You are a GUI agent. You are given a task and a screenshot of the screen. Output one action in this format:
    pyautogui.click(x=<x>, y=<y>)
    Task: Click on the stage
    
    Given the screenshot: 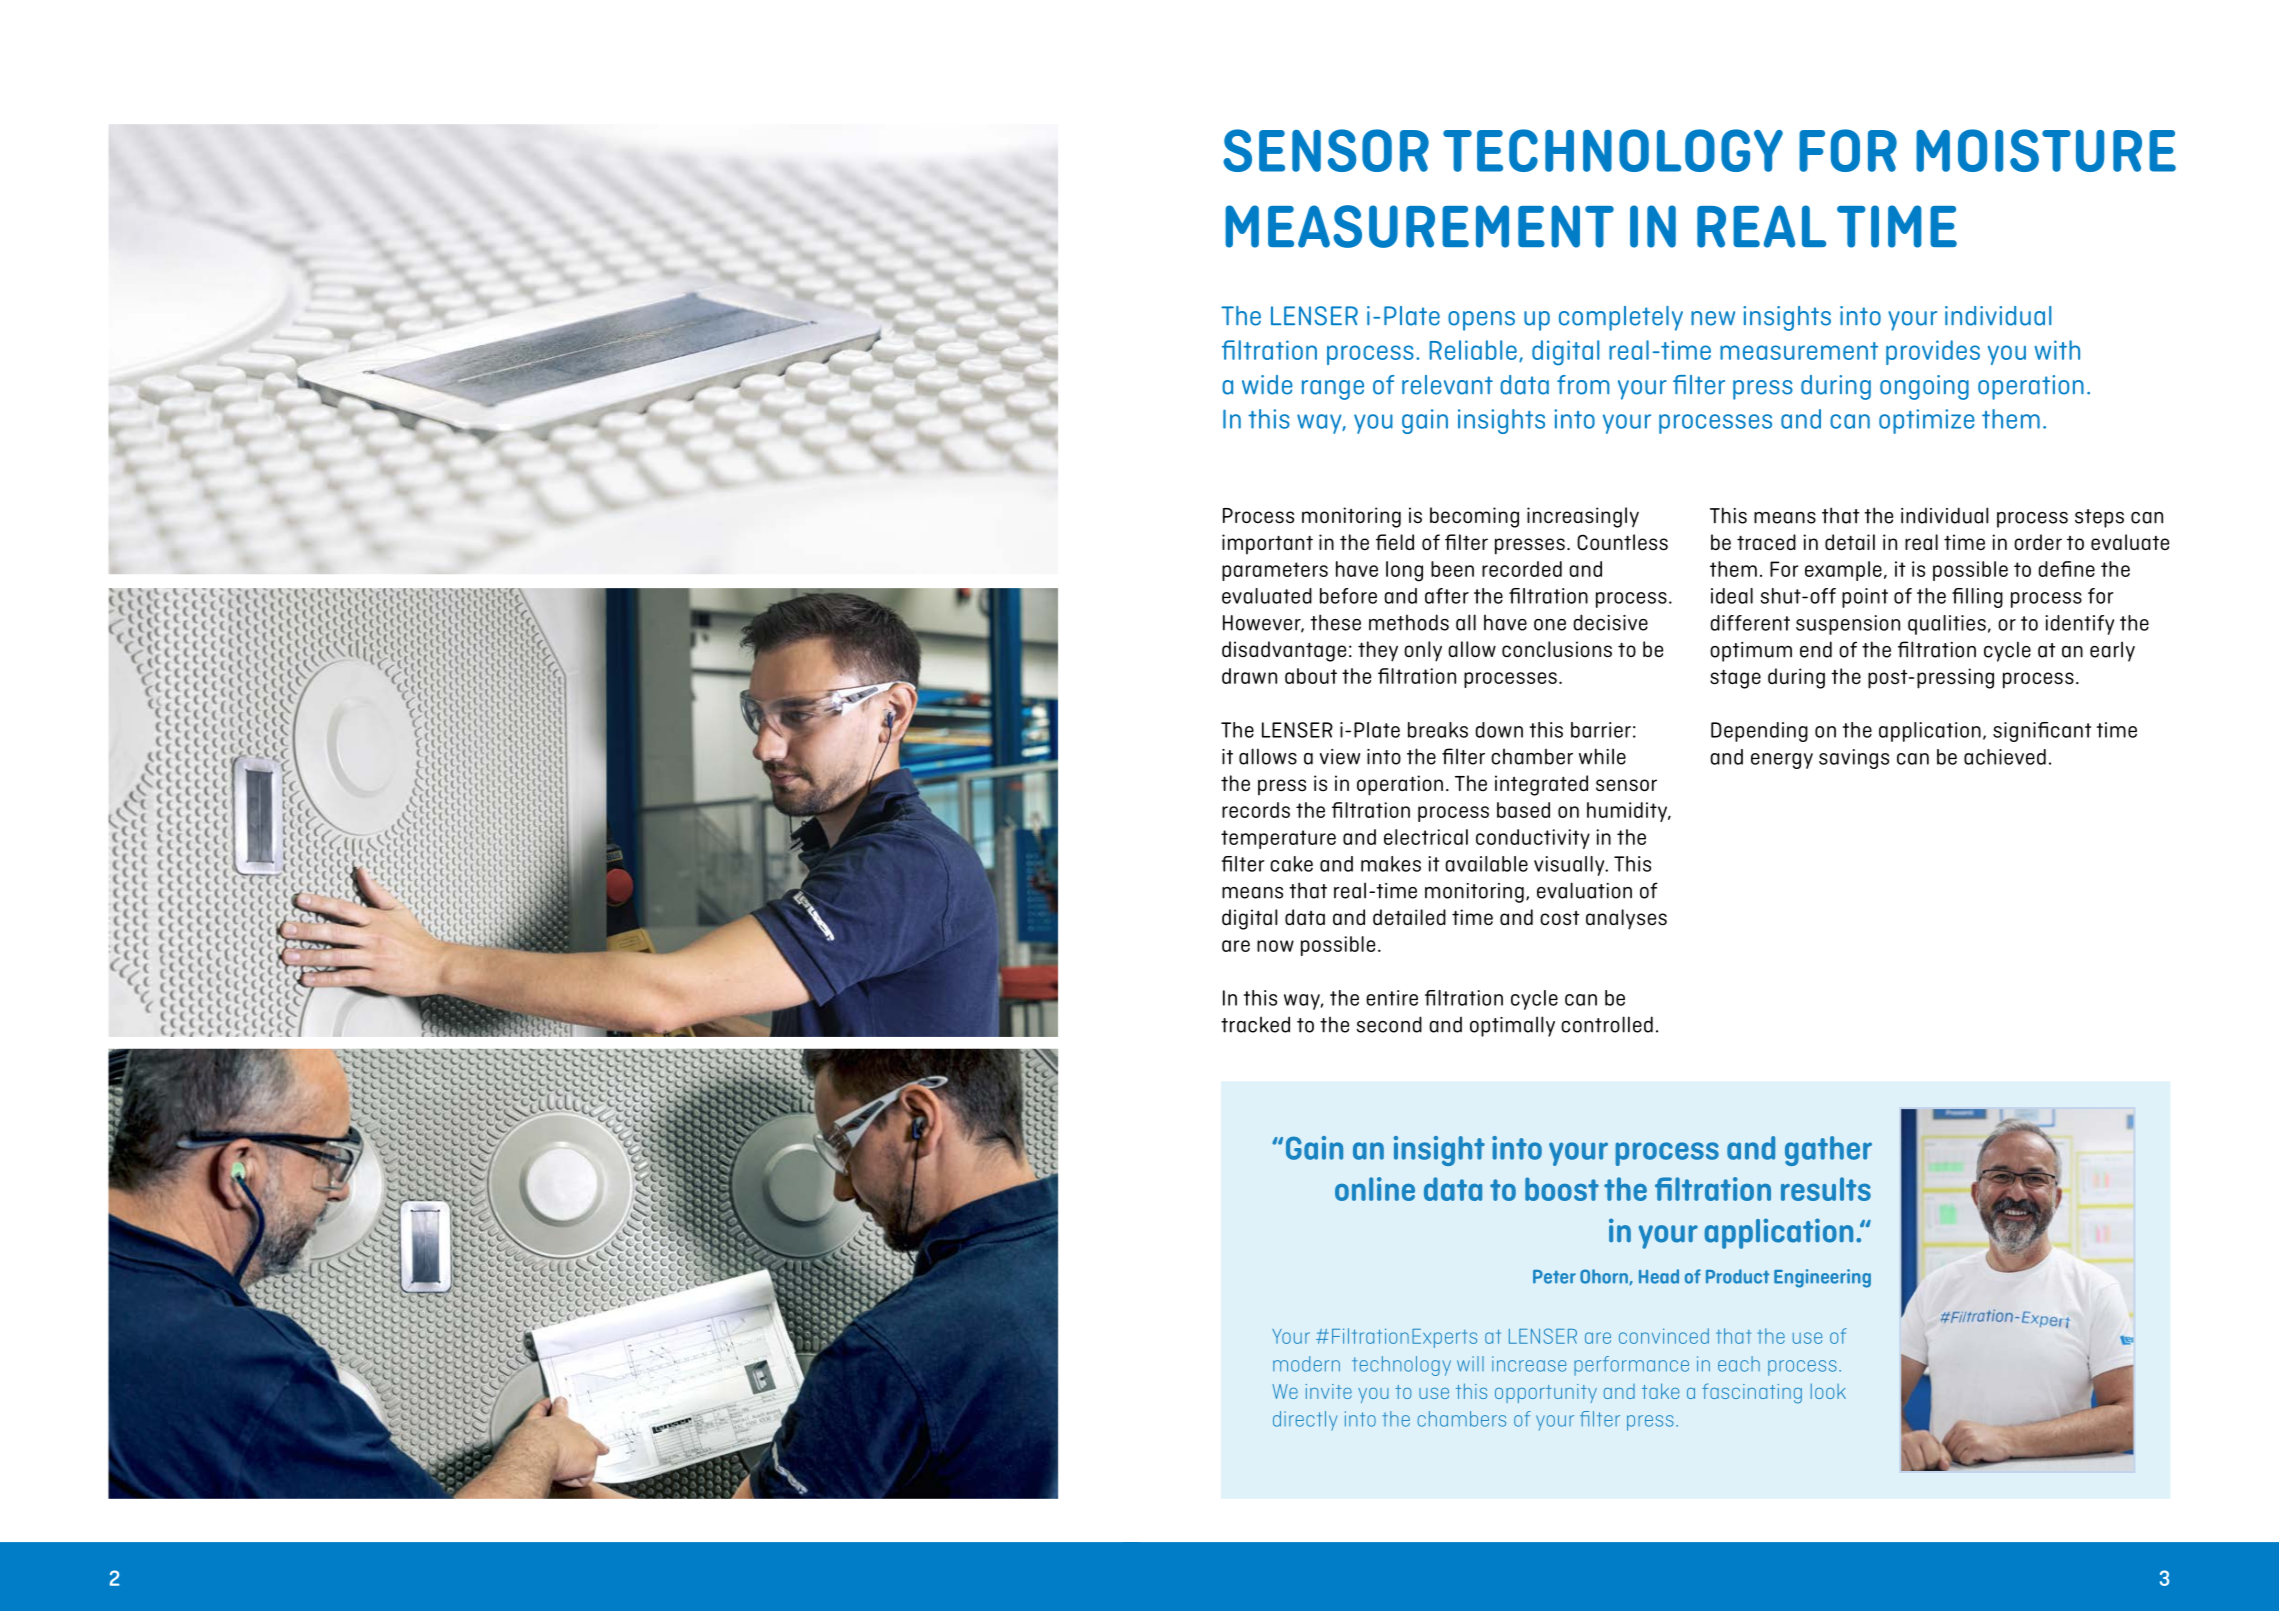 What is the action you would take?
    pyautogui.click(x=1735, y=679)
